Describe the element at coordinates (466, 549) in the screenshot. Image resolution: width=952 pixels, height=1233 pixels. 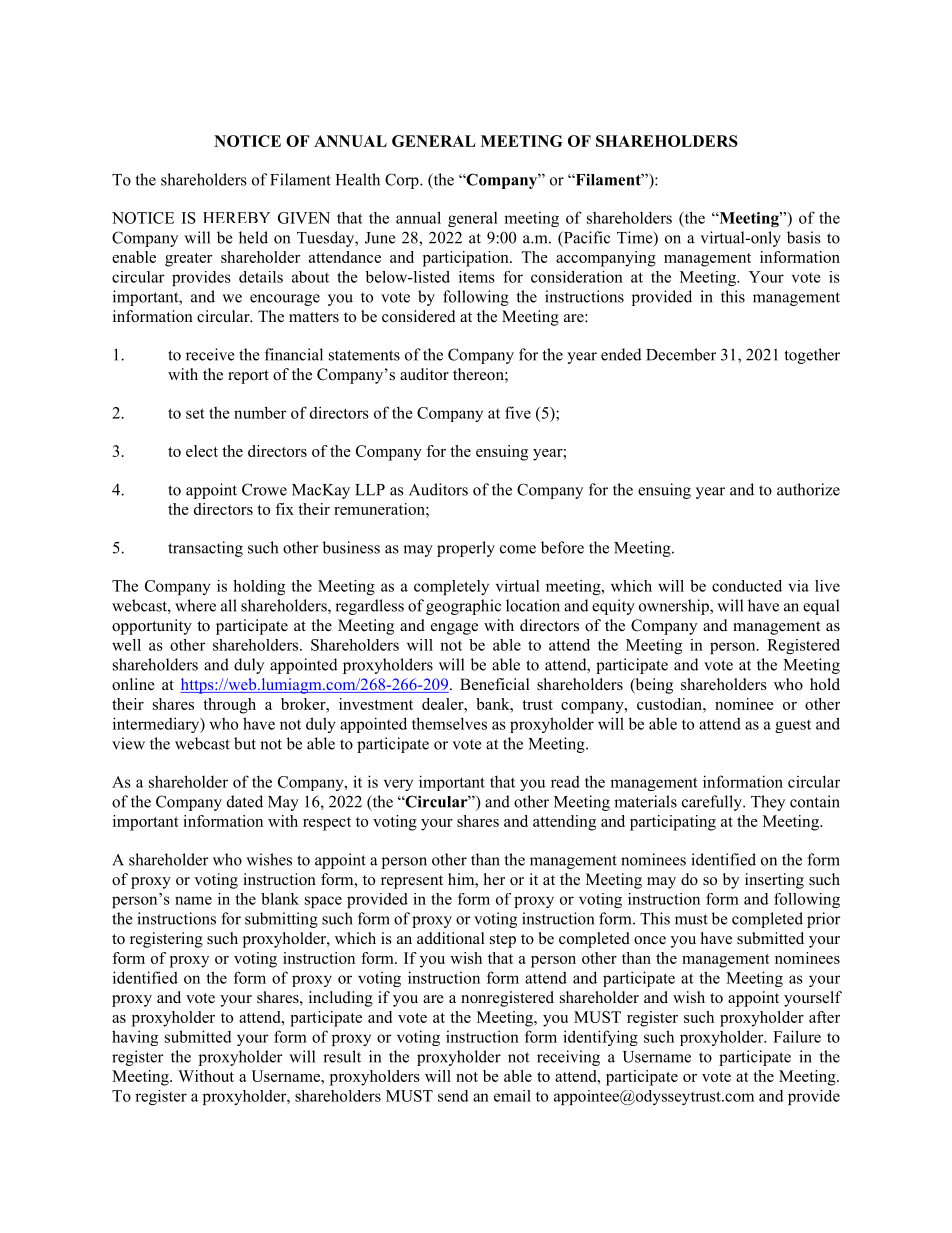
I see `properly` at that location.
